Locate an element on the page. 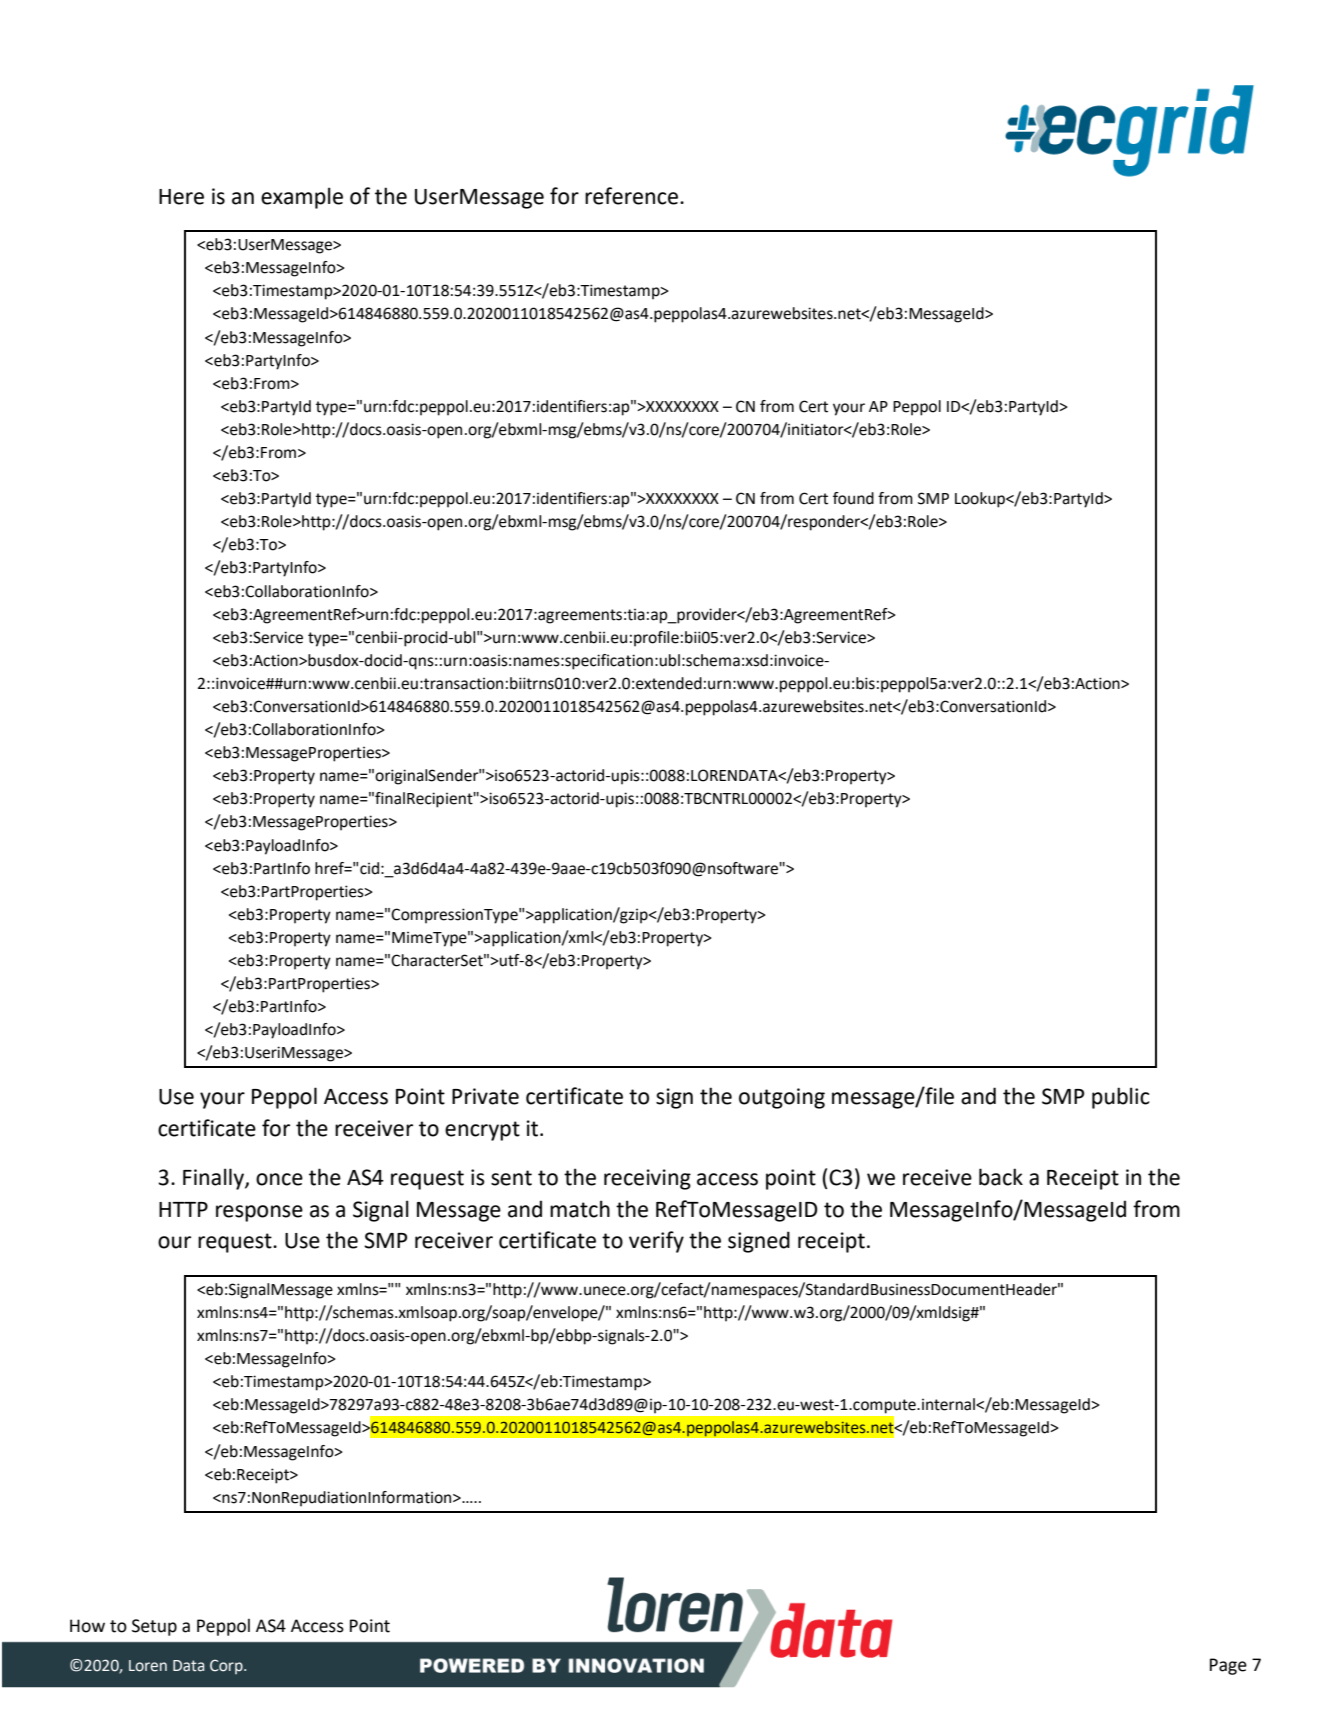  found is located at coordinates (853, 498).
